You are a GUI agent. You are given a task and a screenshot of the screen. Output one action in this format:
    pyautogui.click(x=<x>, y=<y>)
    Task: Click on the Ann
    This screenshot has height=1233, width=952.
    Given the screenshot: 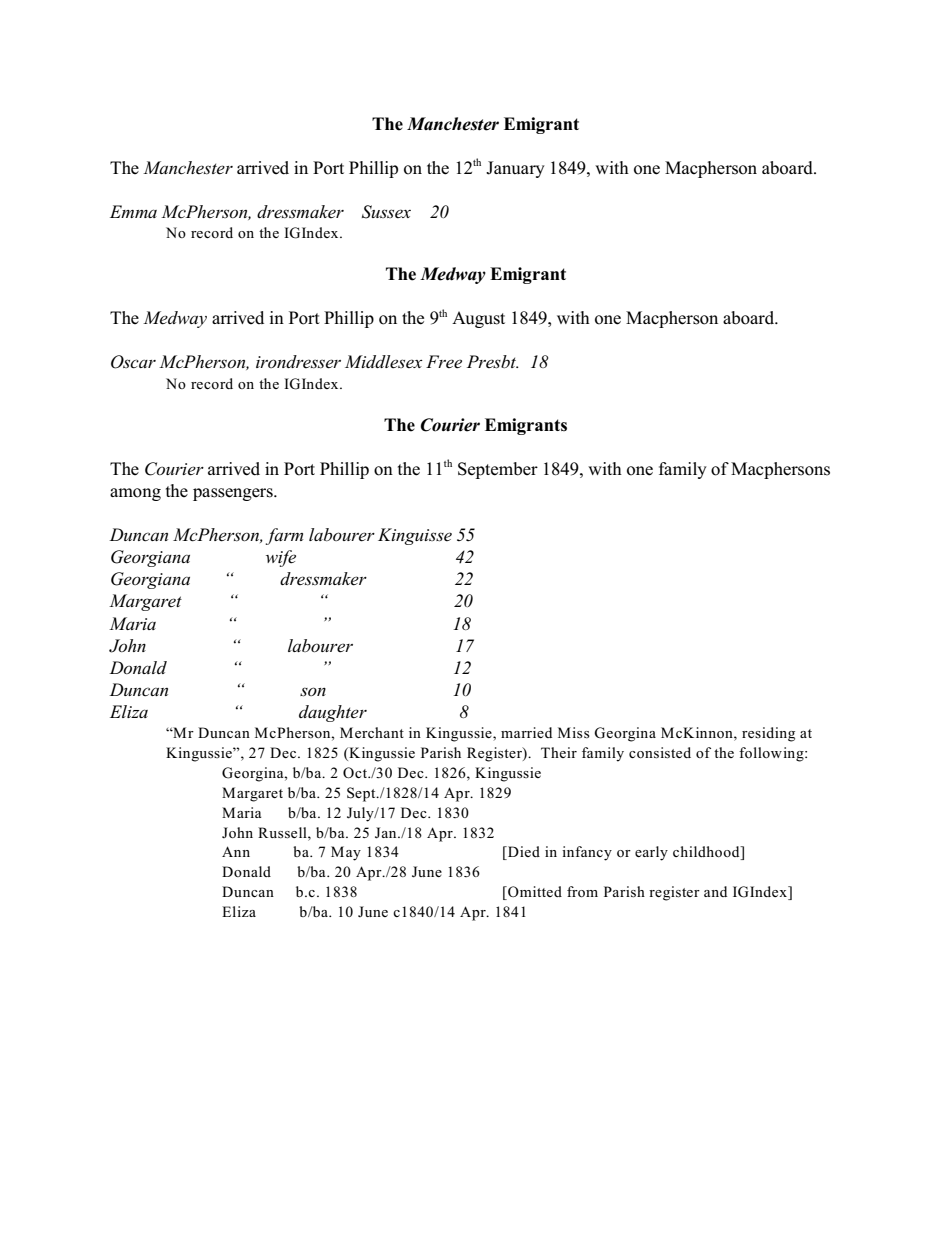 What is the action you would take?
    pyautogui.click(x=236, y=851)
